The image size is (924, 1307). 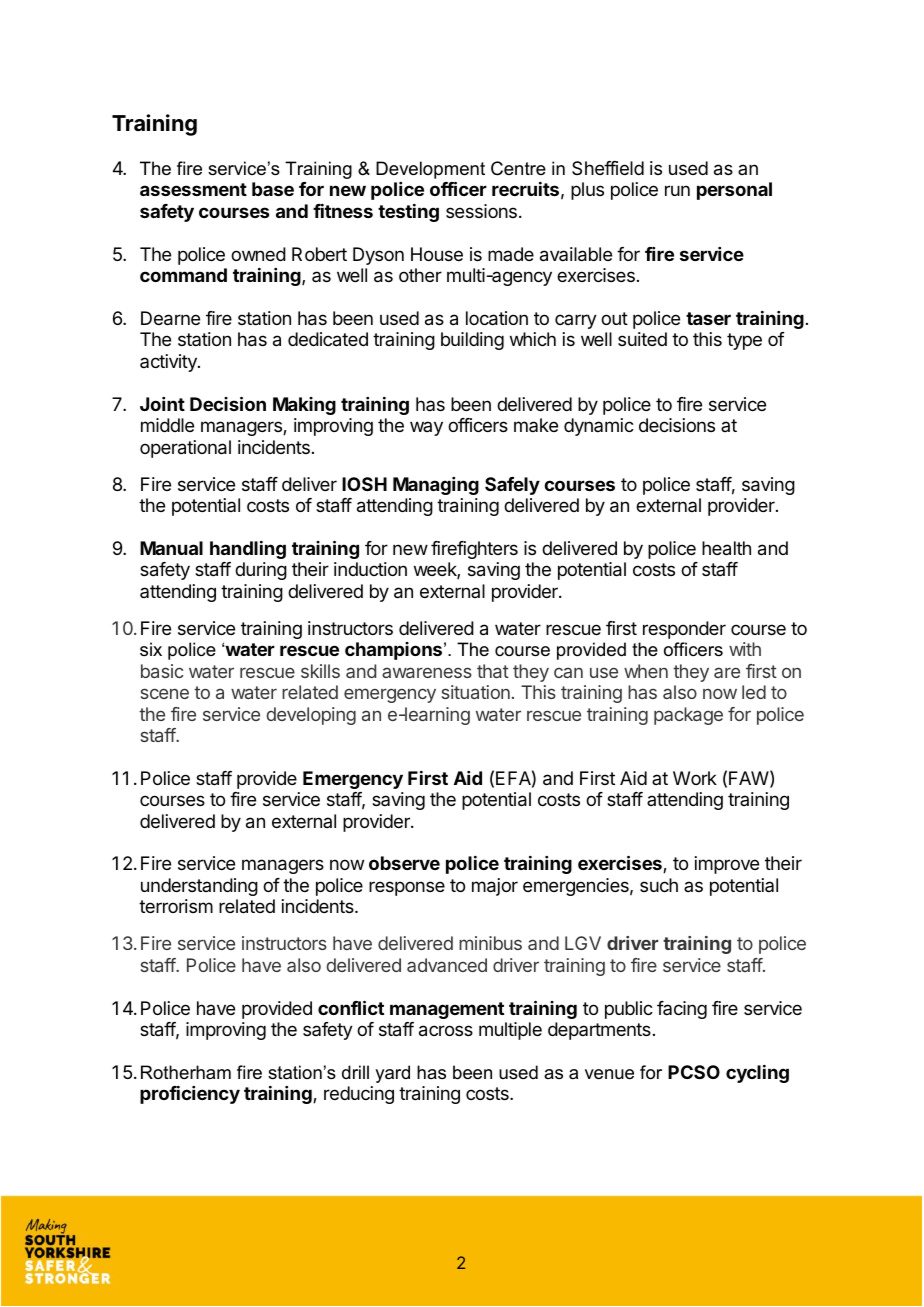 What do you see at coordinates (185, 449) in the document?
I see `operational` at bounding box center [185, 449].
